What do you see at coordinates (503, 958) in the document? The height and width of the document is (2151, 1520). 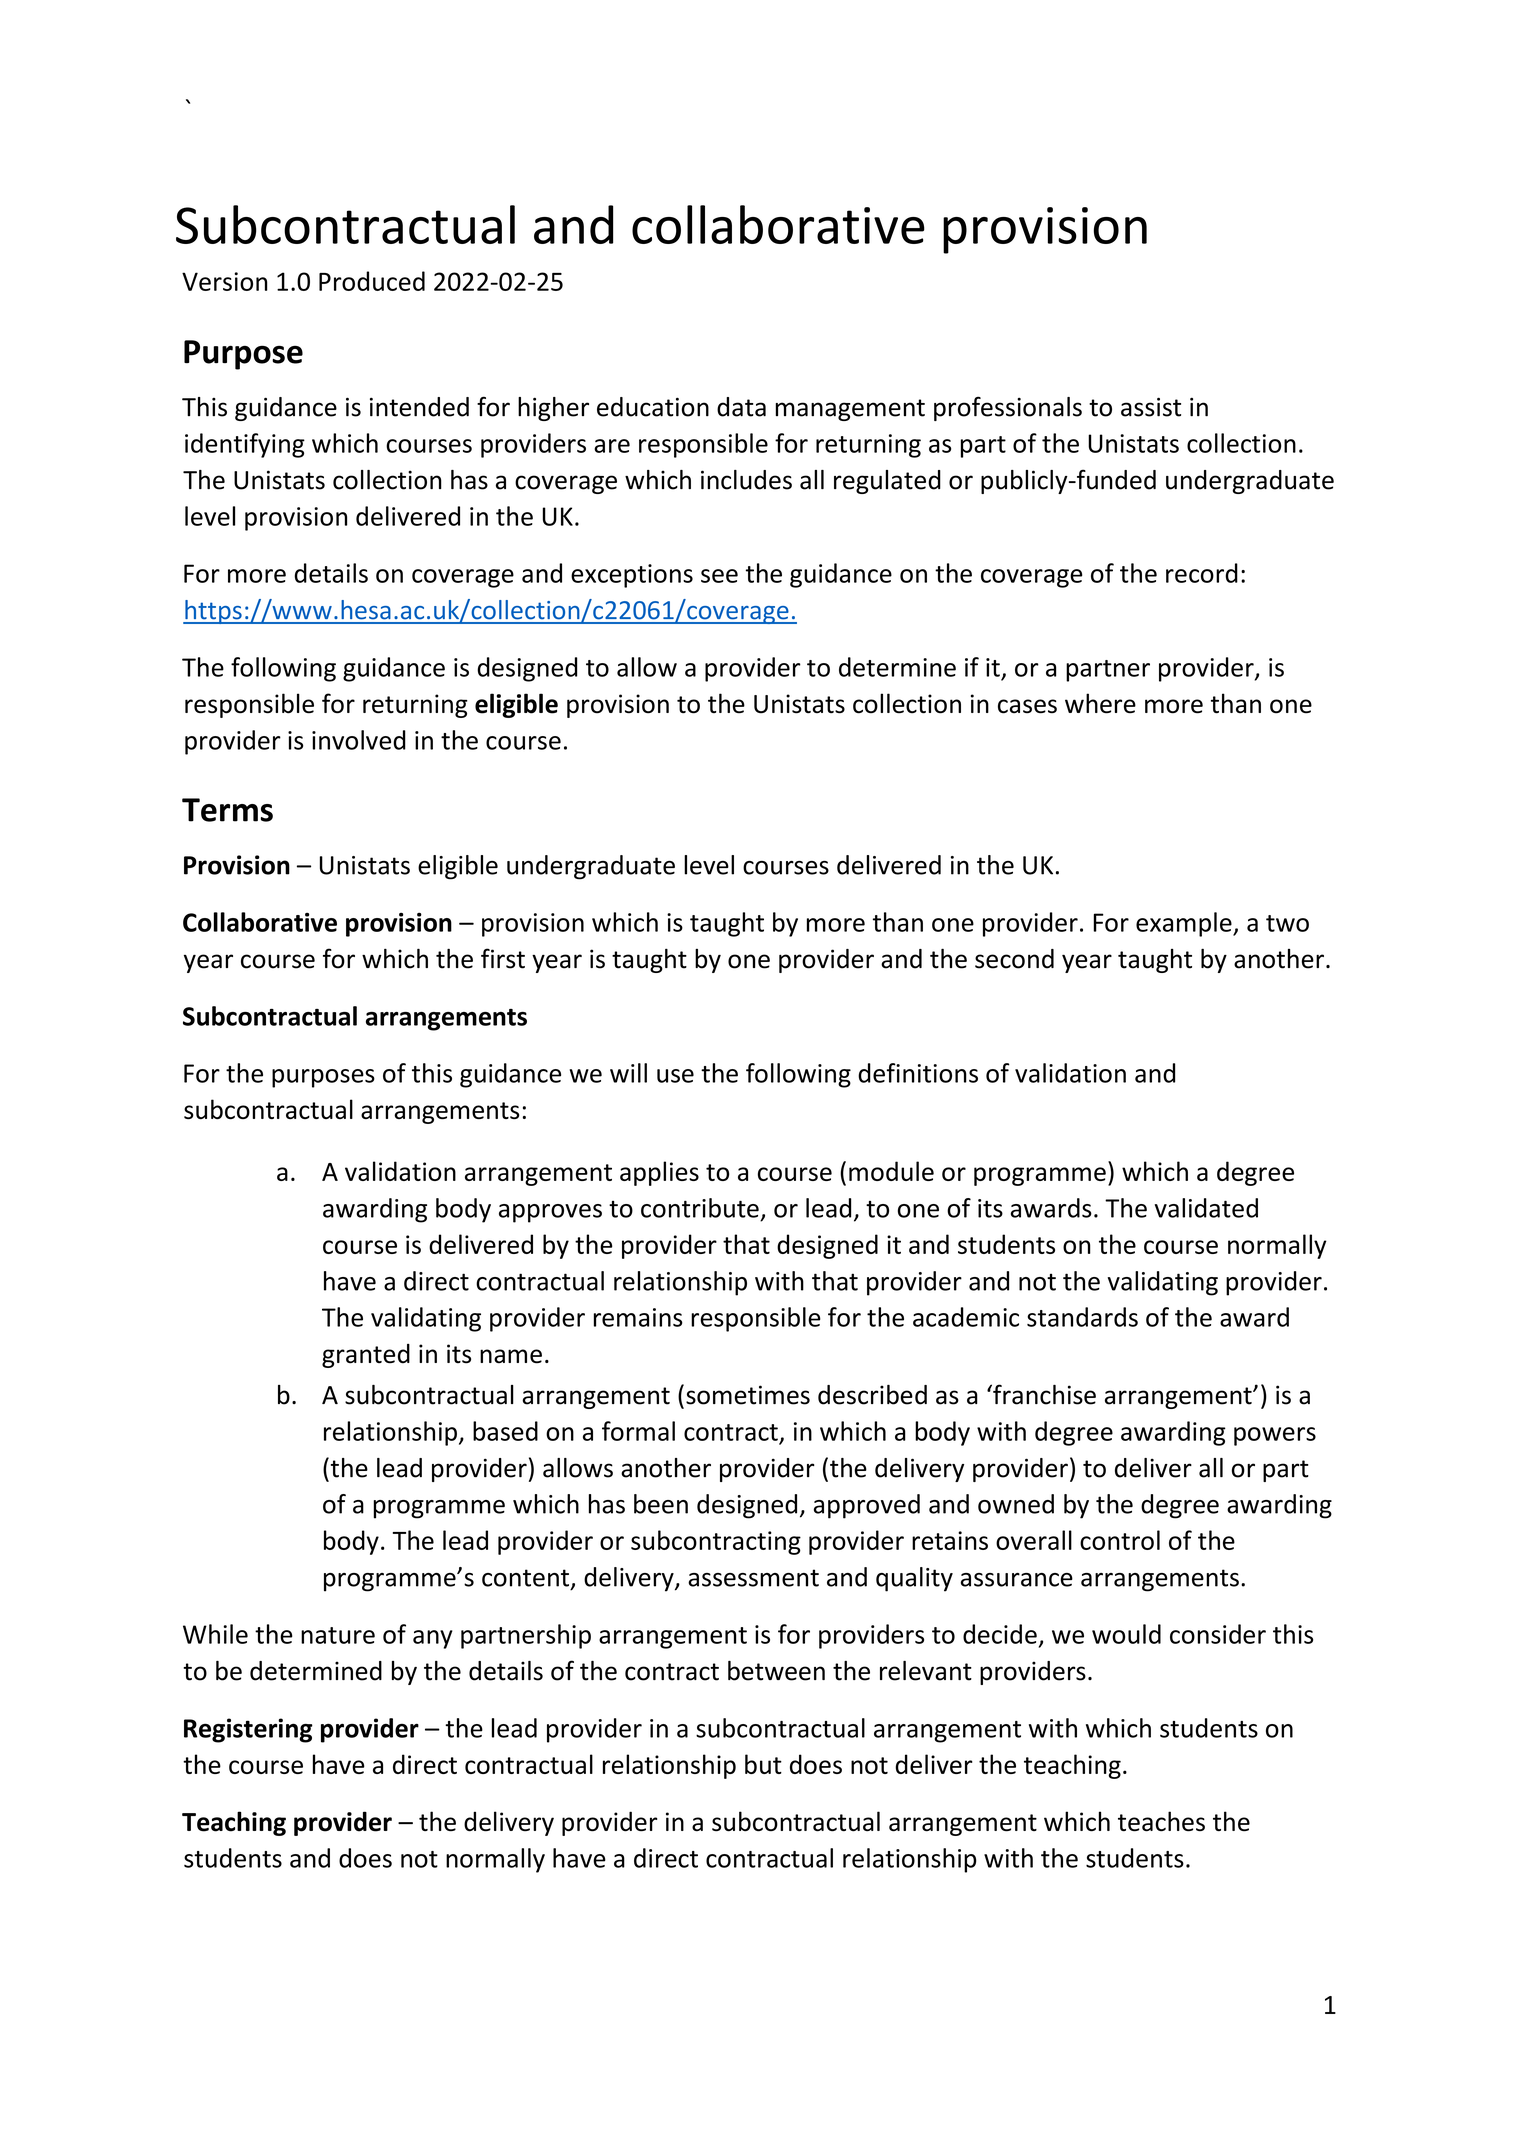 I see `first` at bounding box center [503, 958].
